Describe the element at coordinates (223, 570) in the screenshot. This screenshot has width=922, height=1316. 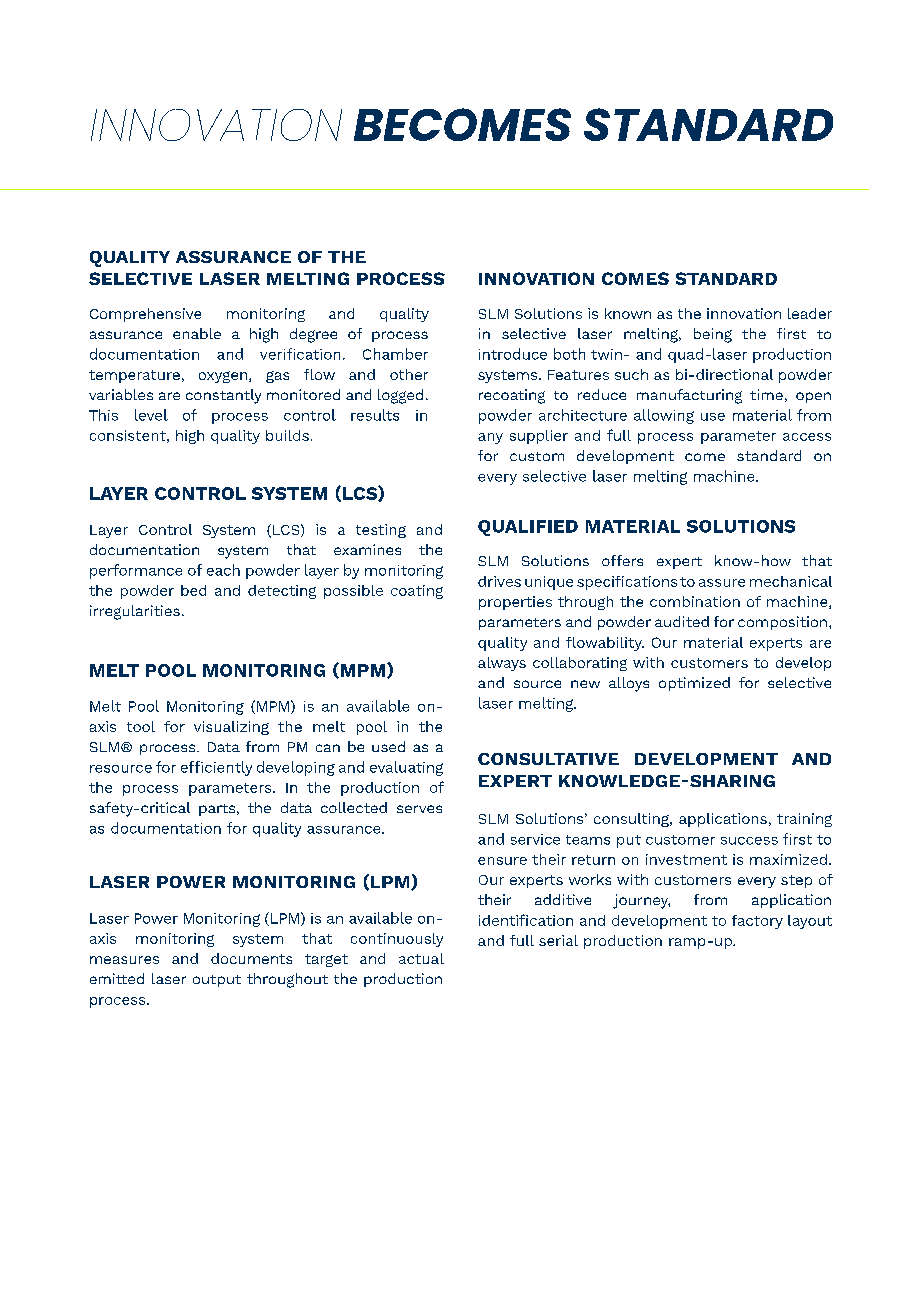
I see `each` at that location.
